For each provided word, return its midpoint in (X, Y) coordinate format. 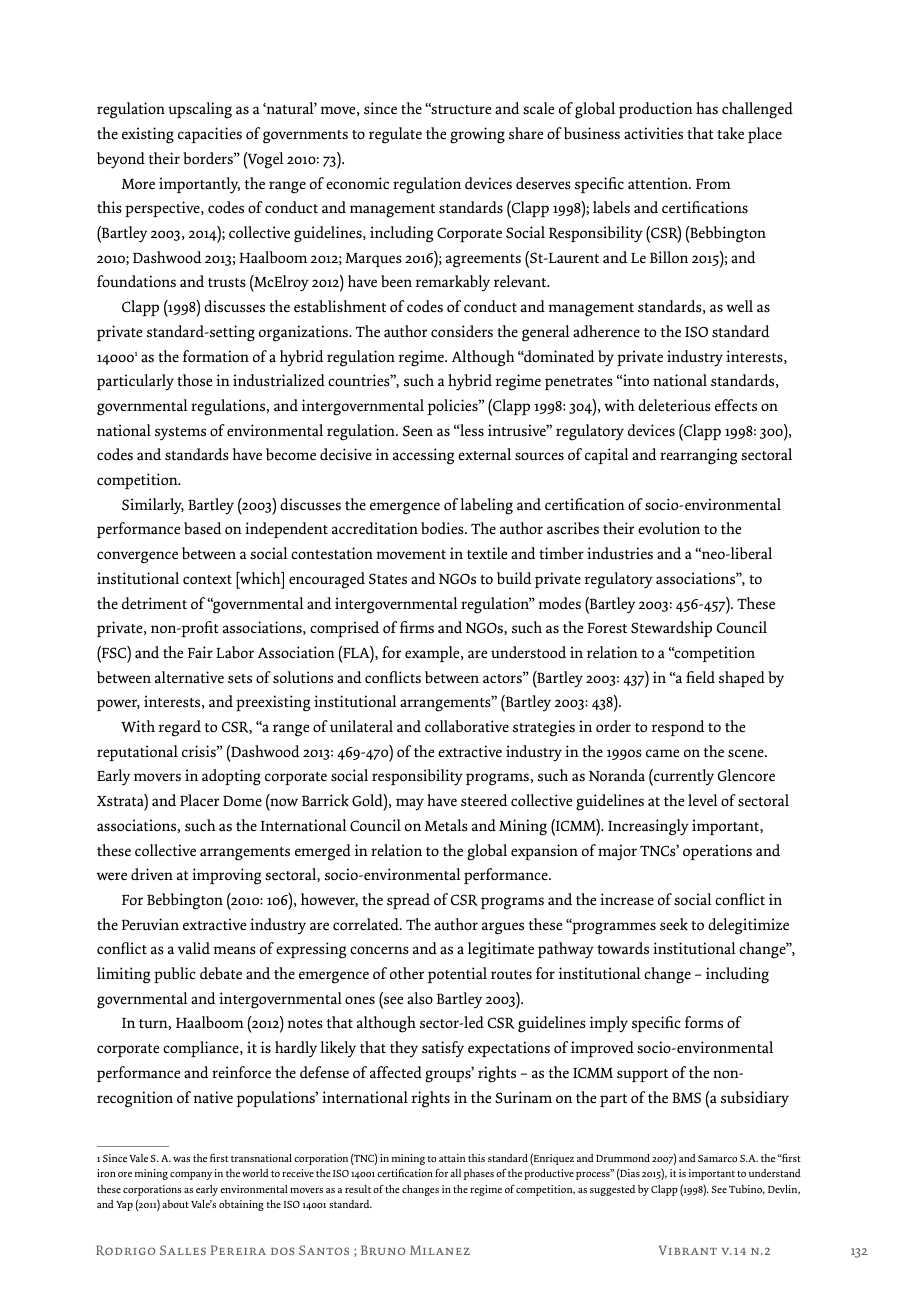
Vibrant (688, 1250)
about (175, 1204)
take (730, 133)
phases (479, 1174)
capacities (210, 135)
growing (477, 135)
